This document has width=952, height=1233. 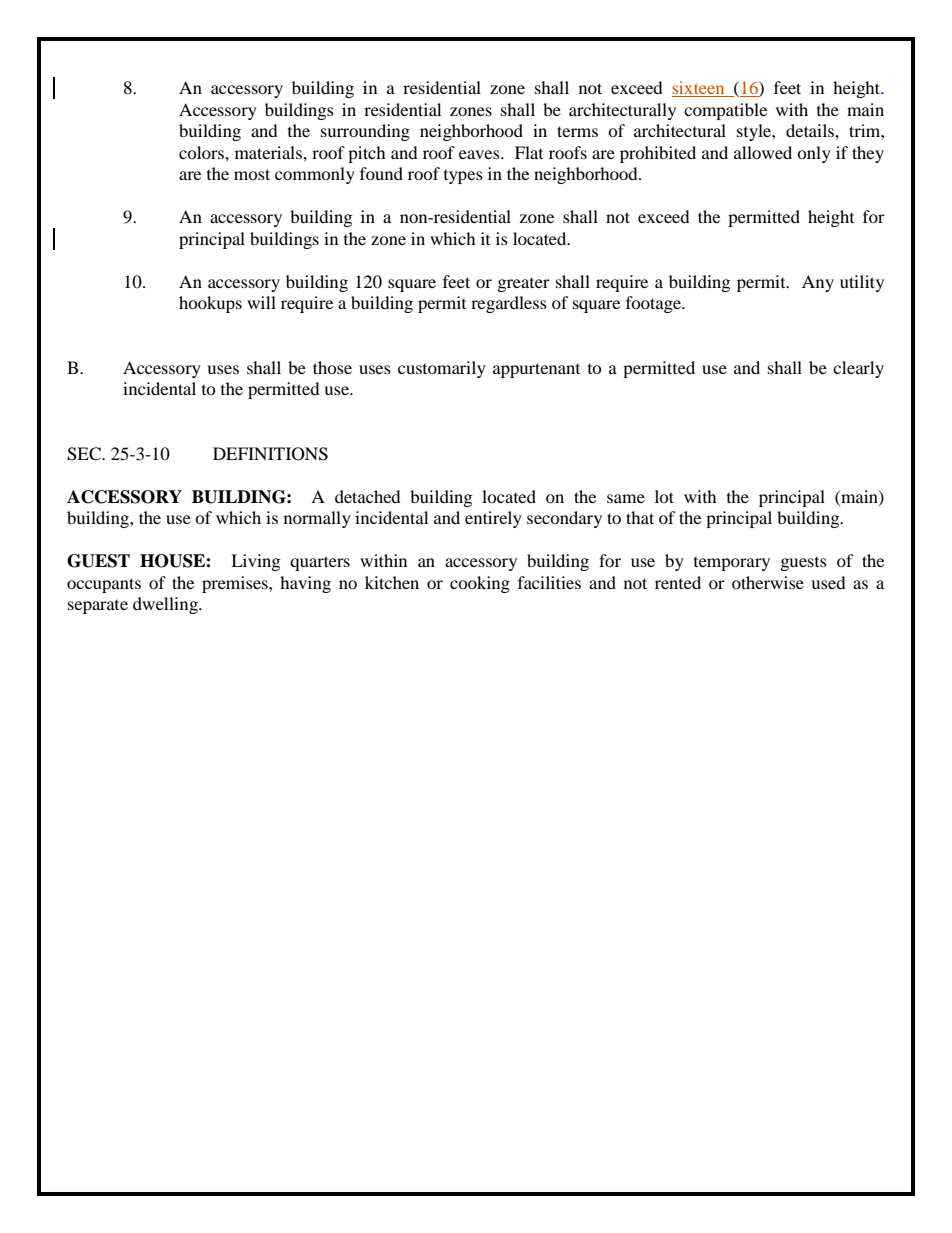 What do you see at coordinates (577, 131) in the document?
I see `terms` at bounding box center [577, 131].
